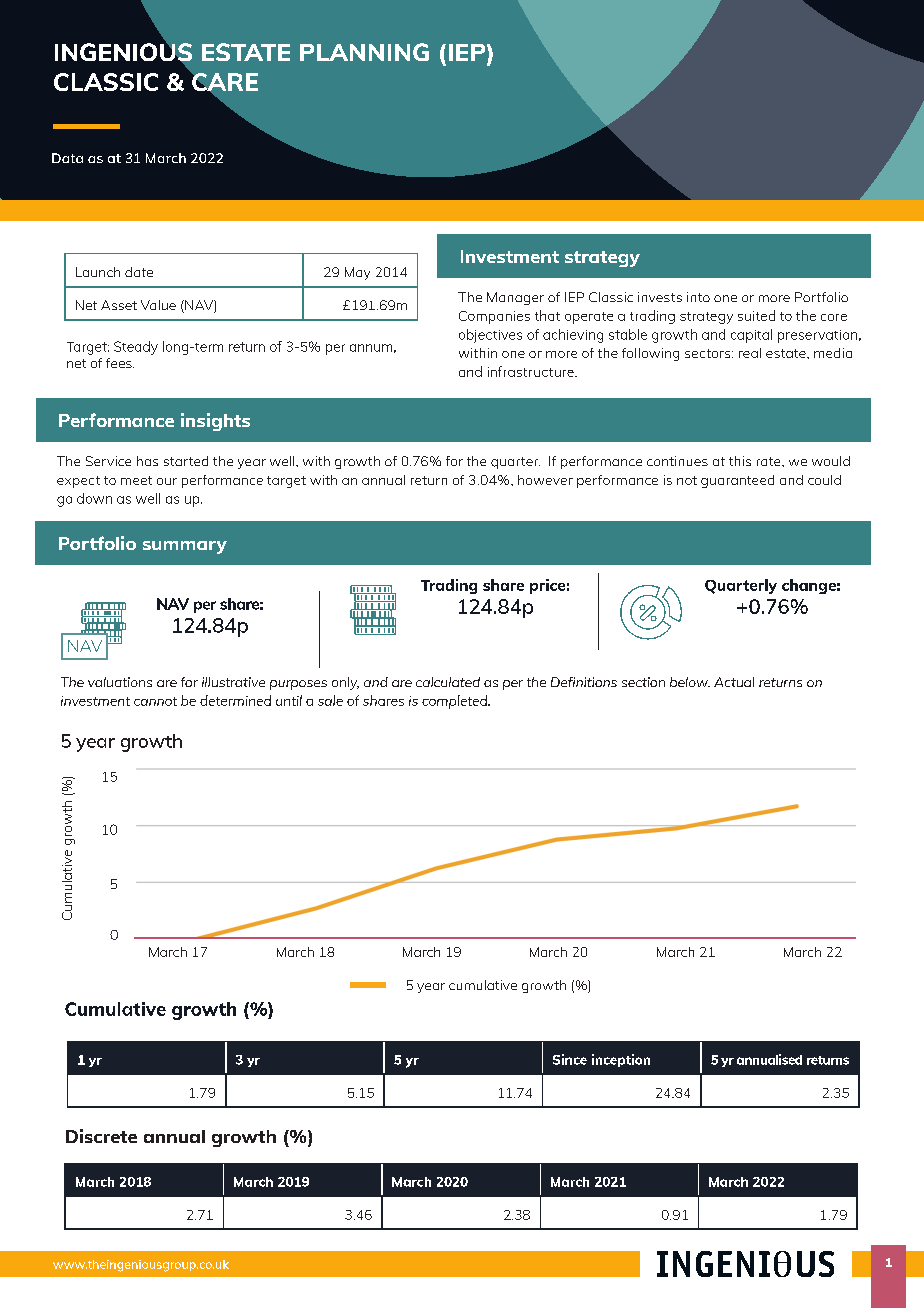 Image resolution: width=924 pixels, height=1308 pixels. Describe the element at coordinates (621, 1060) in the screenshot. I see `inception` at that location.
